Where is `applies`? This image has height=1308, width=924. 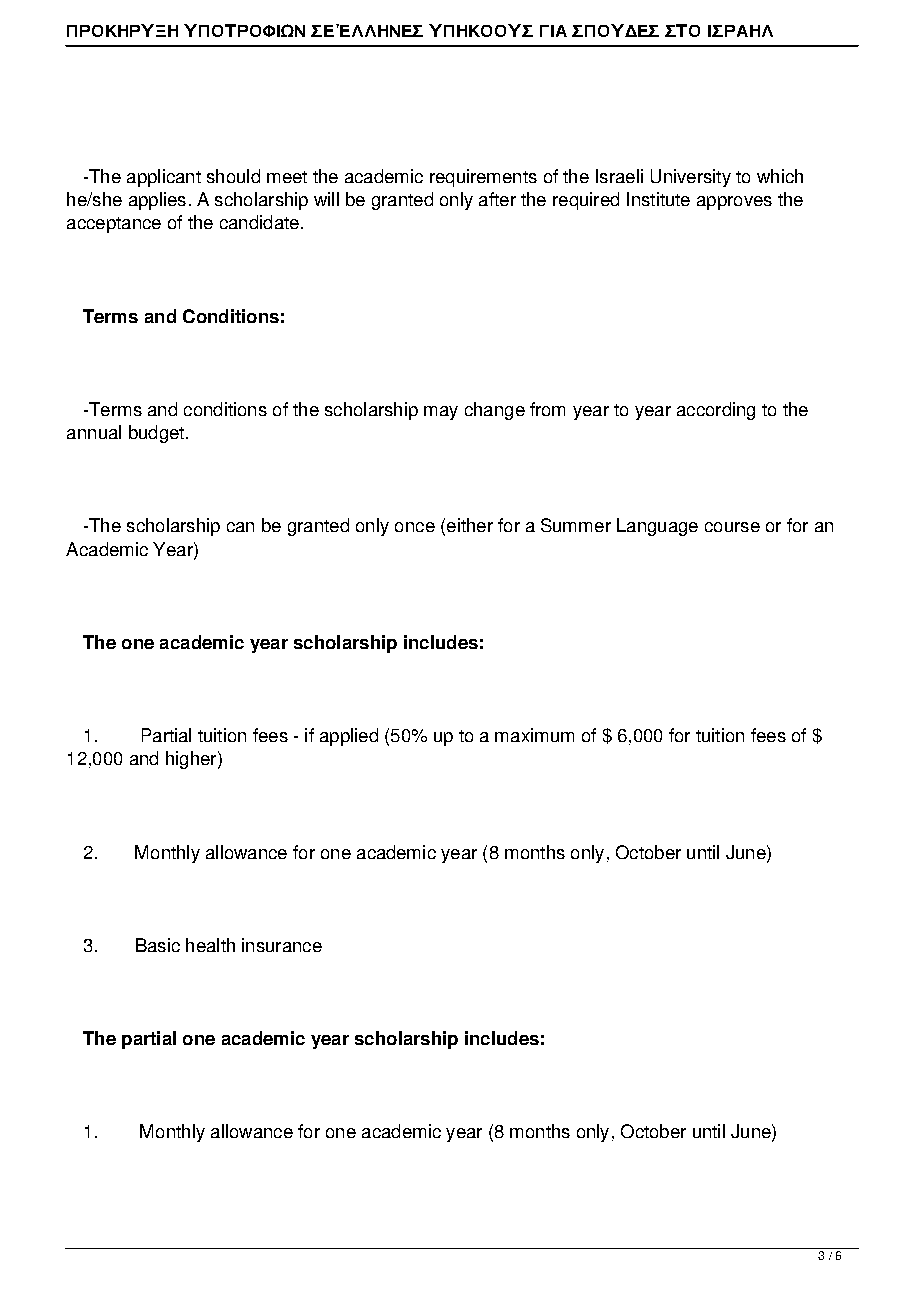 applies is located at coordinates (157, 201).
